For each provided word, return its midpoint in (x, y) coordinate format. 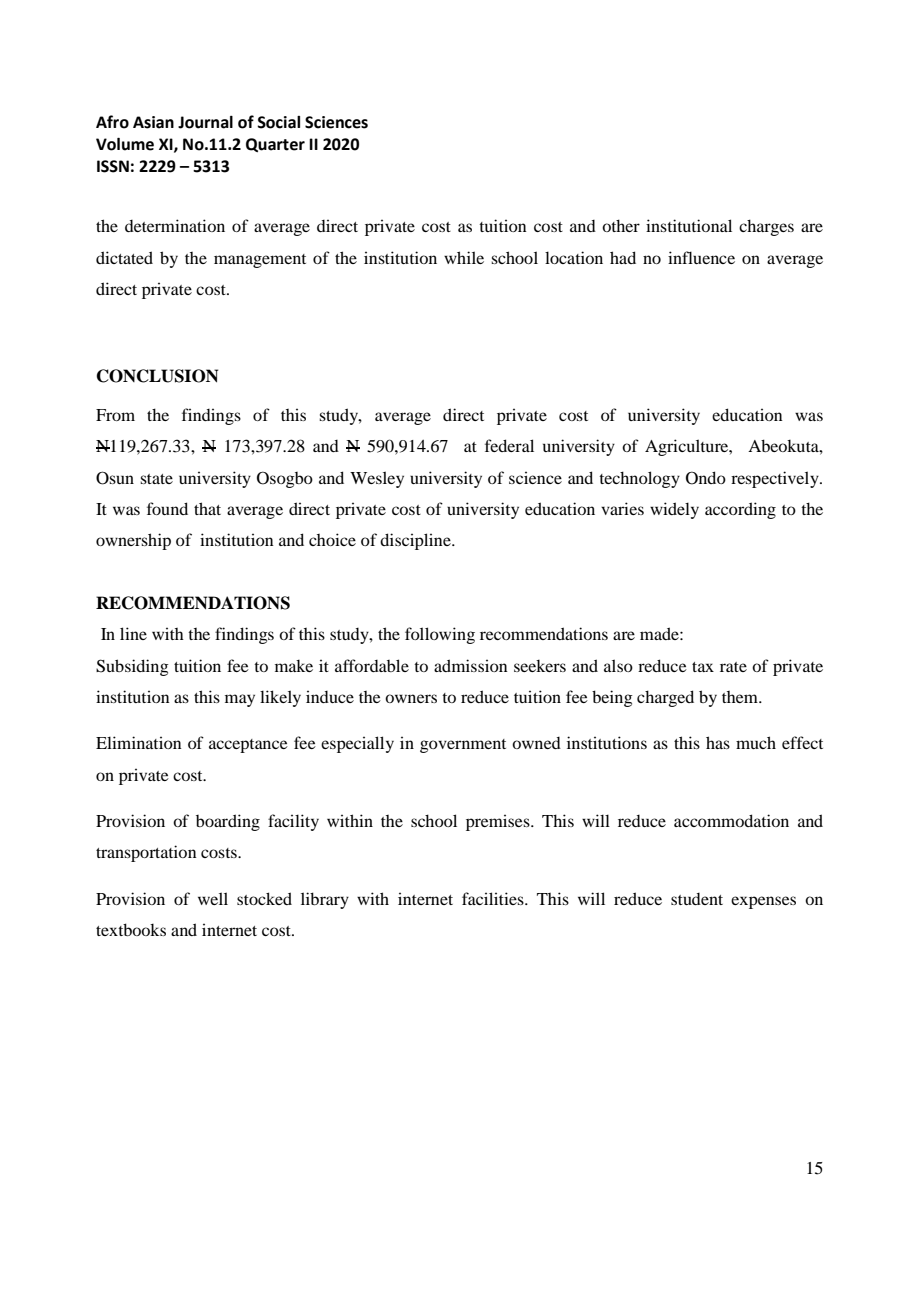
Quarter (275, 145)
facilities (494, 898)
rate (733, 667)
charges (766, 227)
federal (509, 445)
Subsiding (132, 667)
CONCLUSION (157, 376)
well (213, 898)
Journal (205, 122)
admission (471, 665)
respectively (776, 479)
